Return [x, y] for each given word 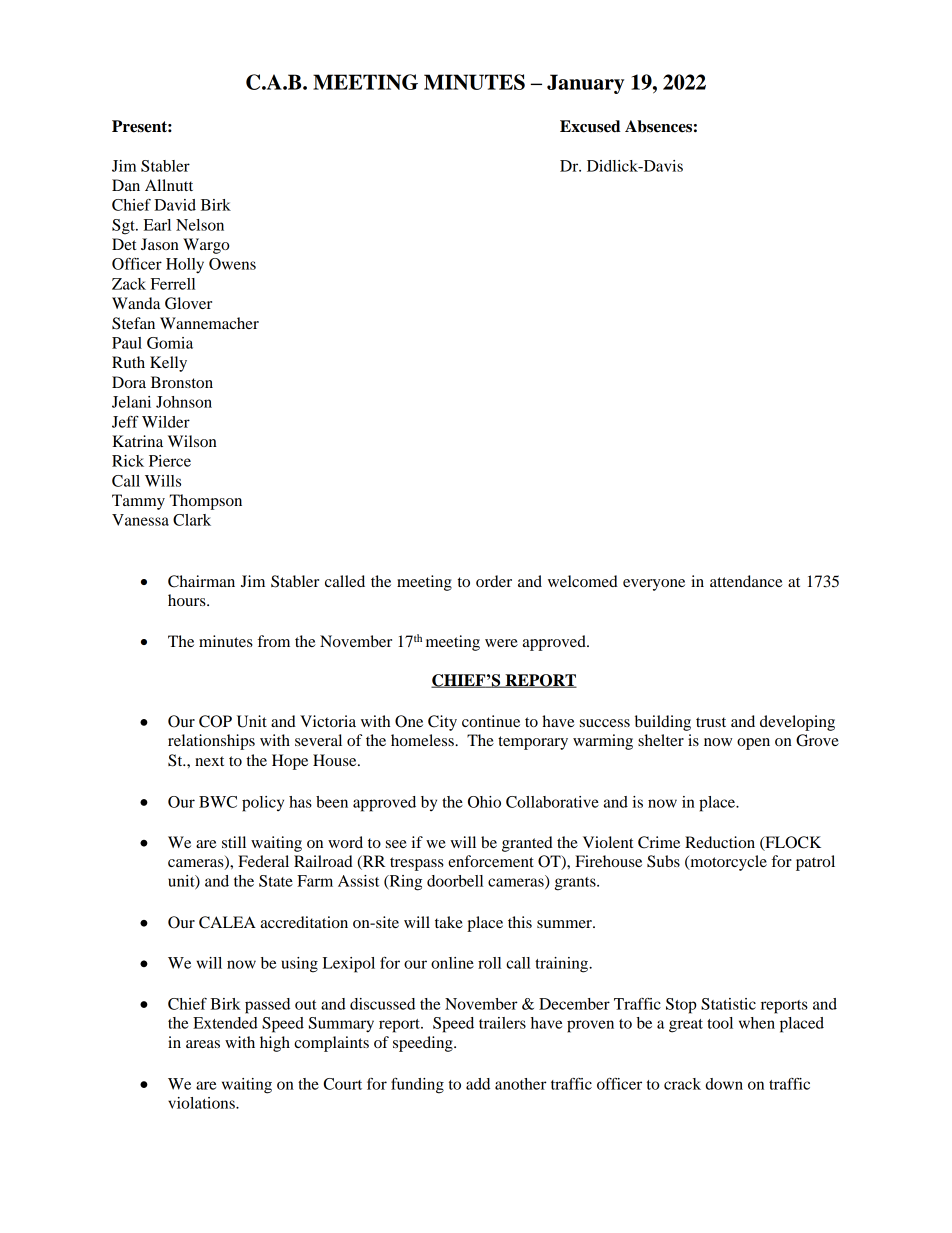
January [585, 84]
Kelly [168, 364]
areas [203, 1044]
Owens [232, 264]
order [494, 581]
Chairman [201, 581]
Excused [590, 126]
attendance [746, 581]
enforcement [491, 861]
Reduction [720, 842]
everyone [654, 585]
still [234, 842]
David [175, 205]
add [478, 1084]
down [724, 1084]
